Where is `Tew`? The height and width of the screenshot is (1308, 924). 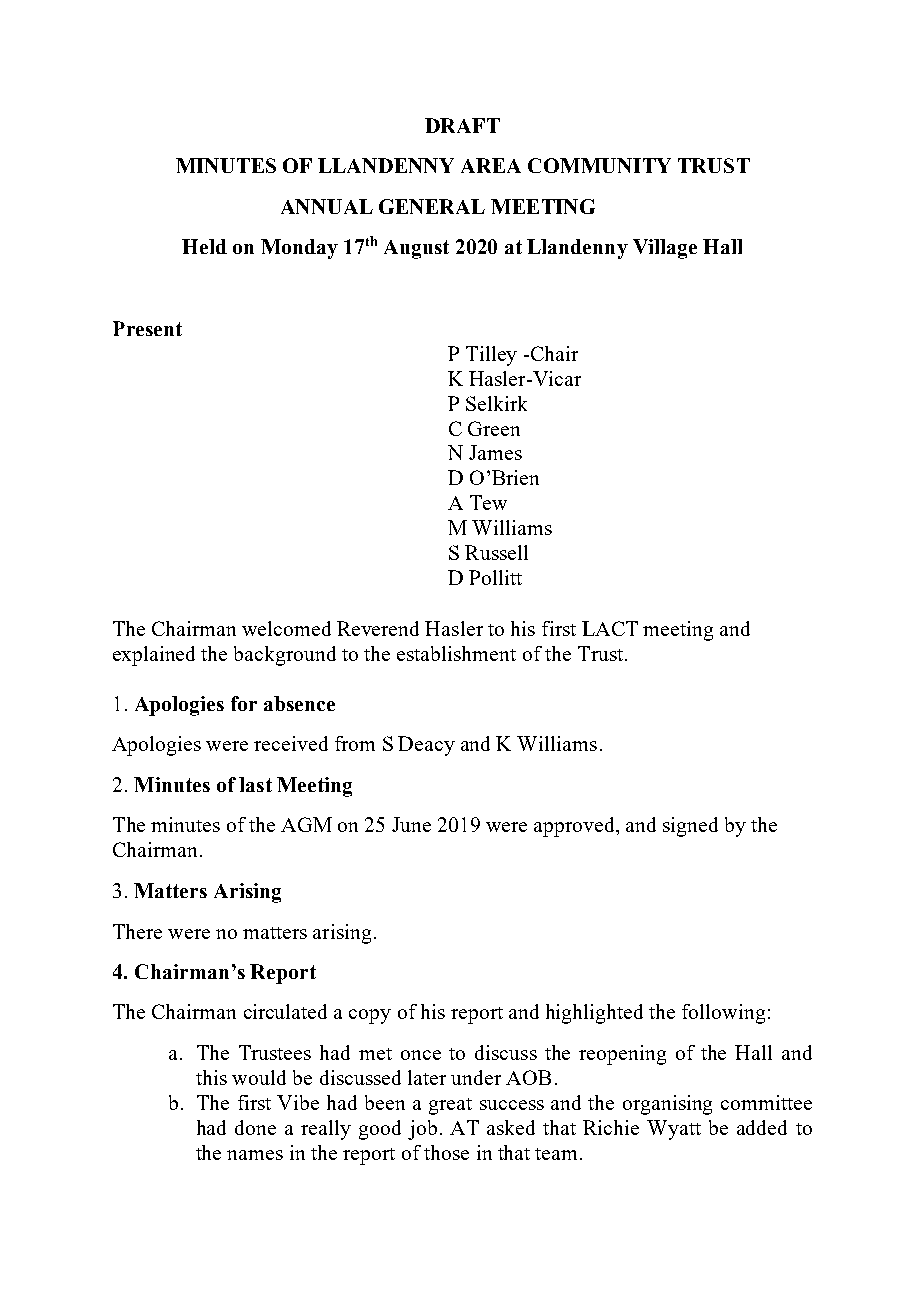
Tew is located at coordinates (488, 502).
